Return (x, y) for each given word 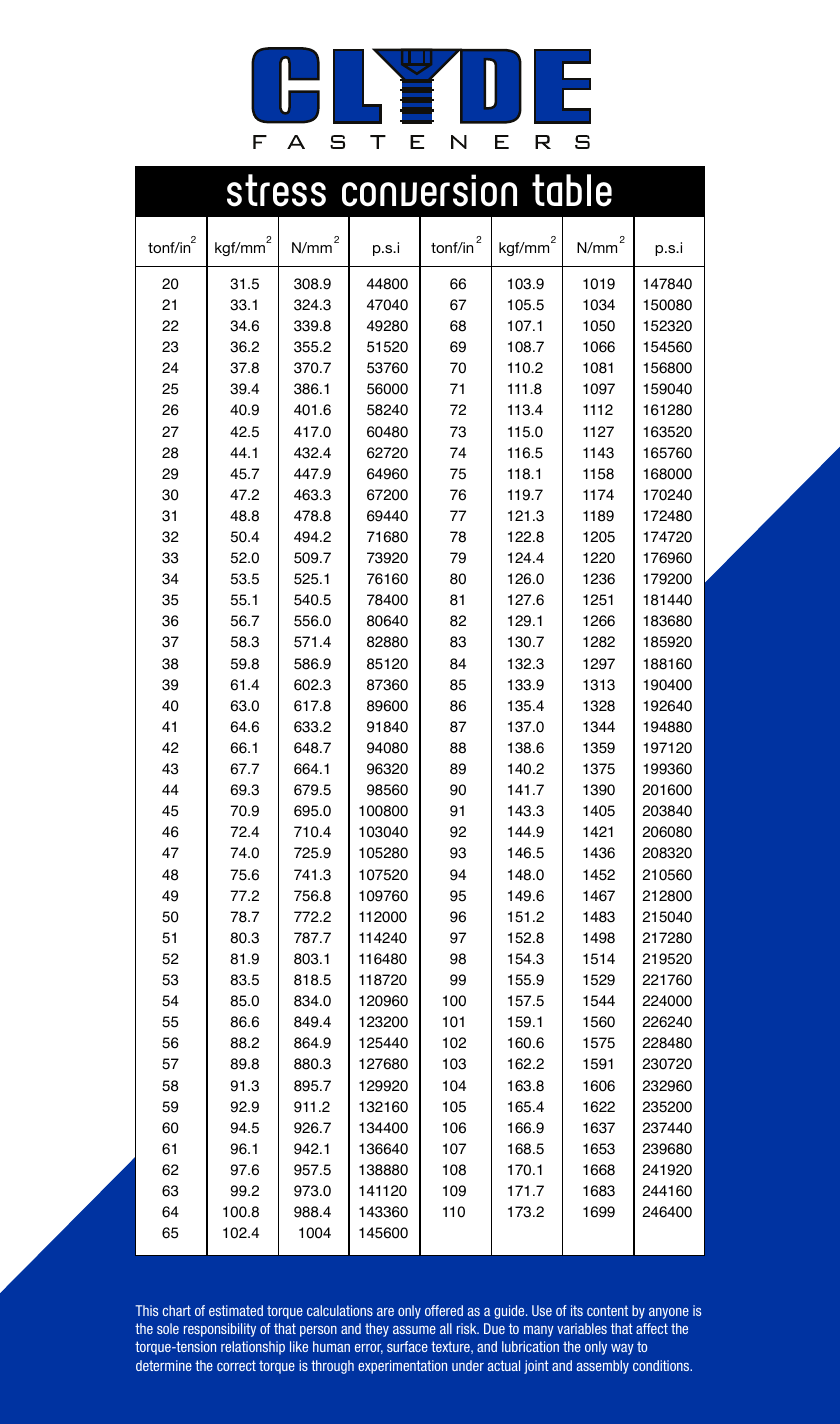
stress (276, 190)
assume (414, 1330)
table (572, 190)
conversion (429, 190)
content (607, 1310)
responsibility (220, 1330)
